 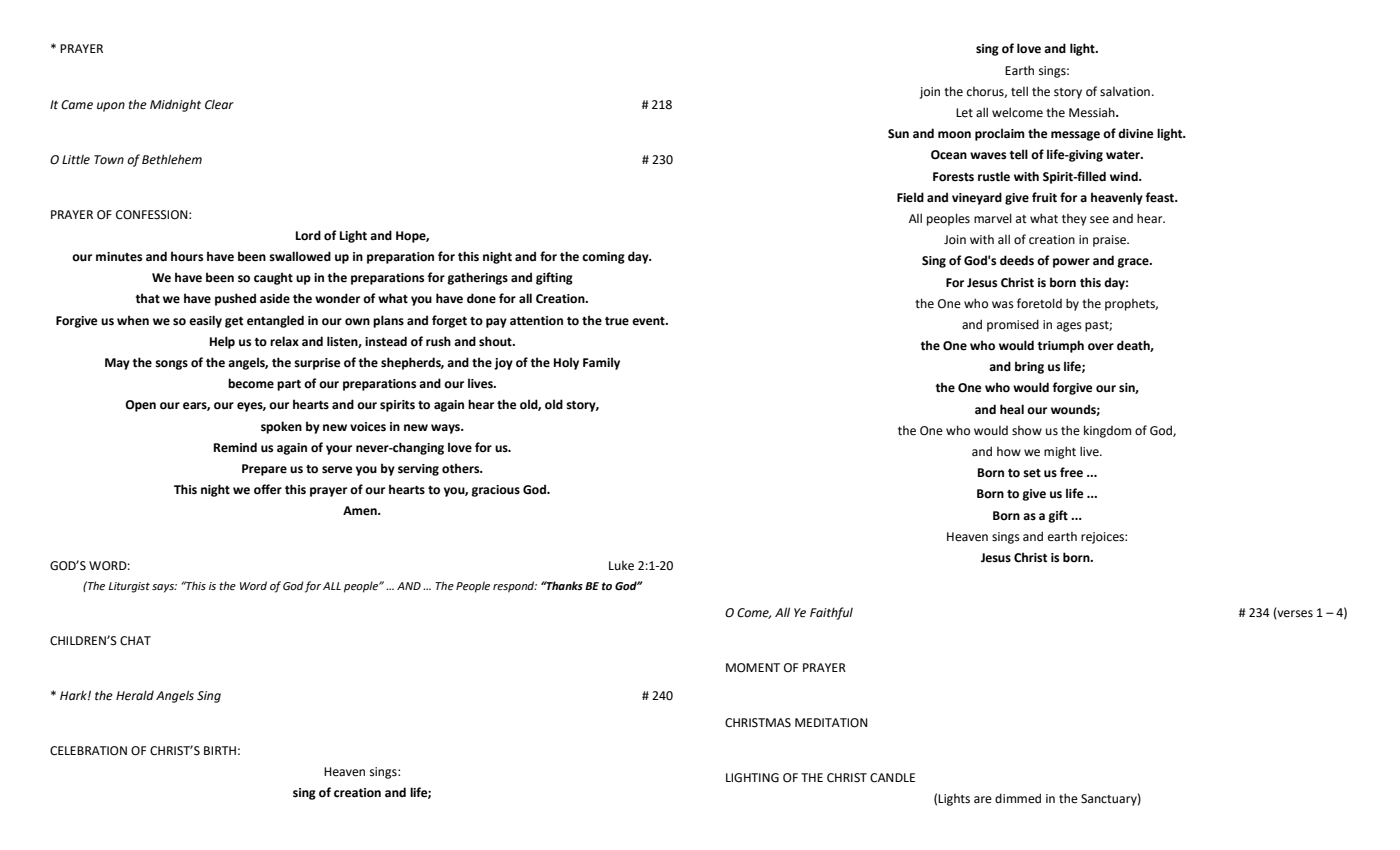 What do you see at coordinates (222, 342) in the screenshot?
I see `Help` at bounding box center [222, 342].
